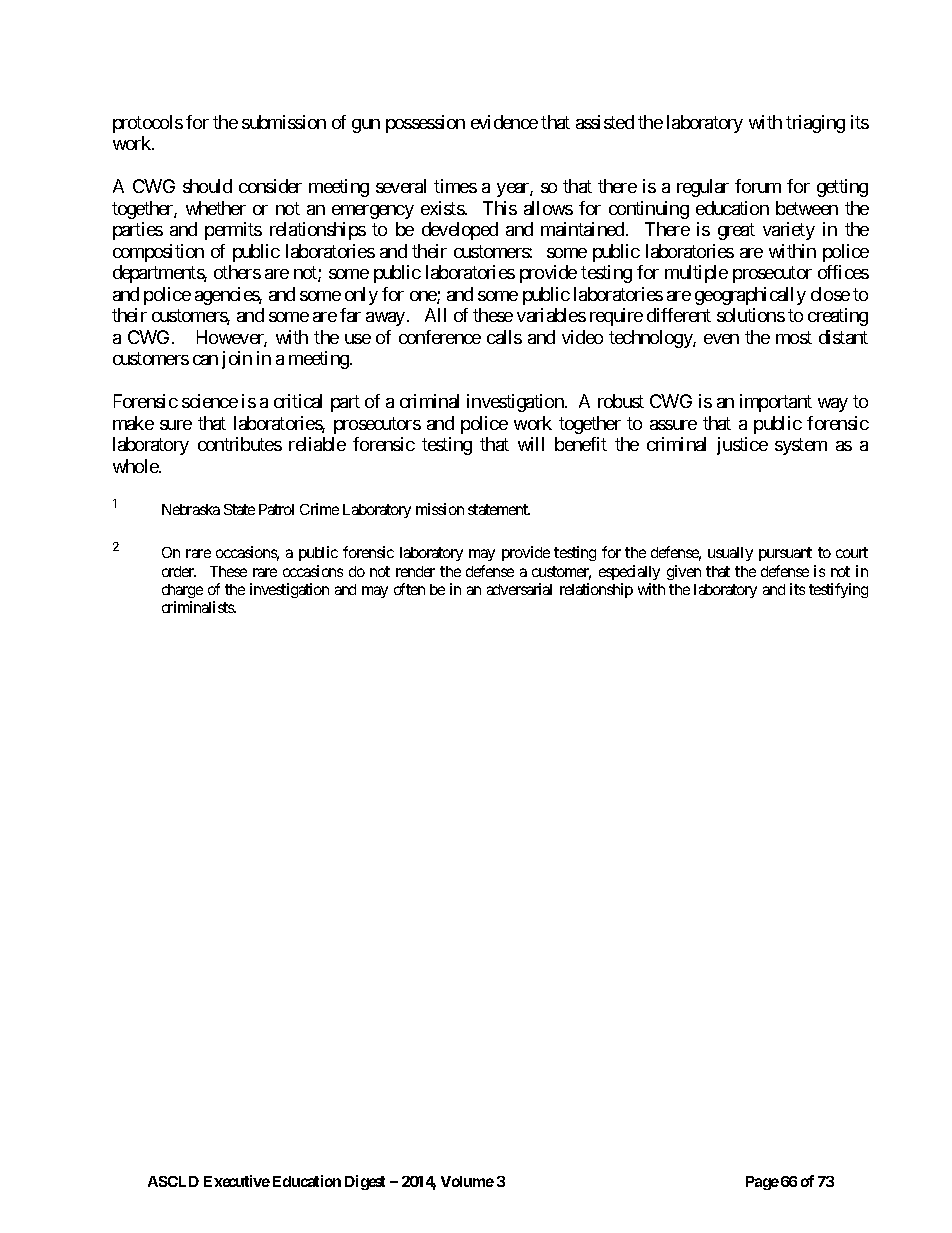  I want to click on should, so click(207, 186).
